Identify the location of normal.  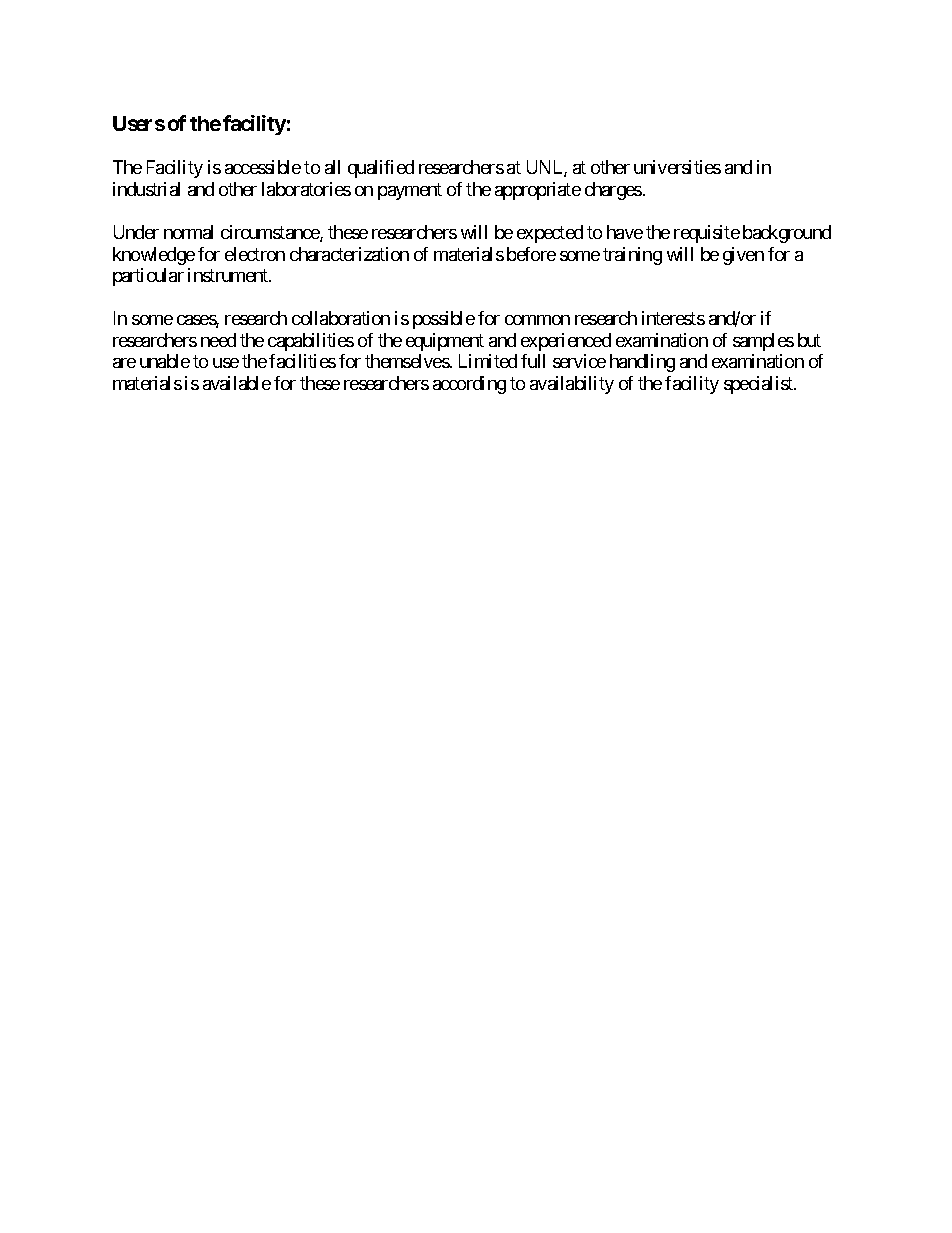
(188, 232).
